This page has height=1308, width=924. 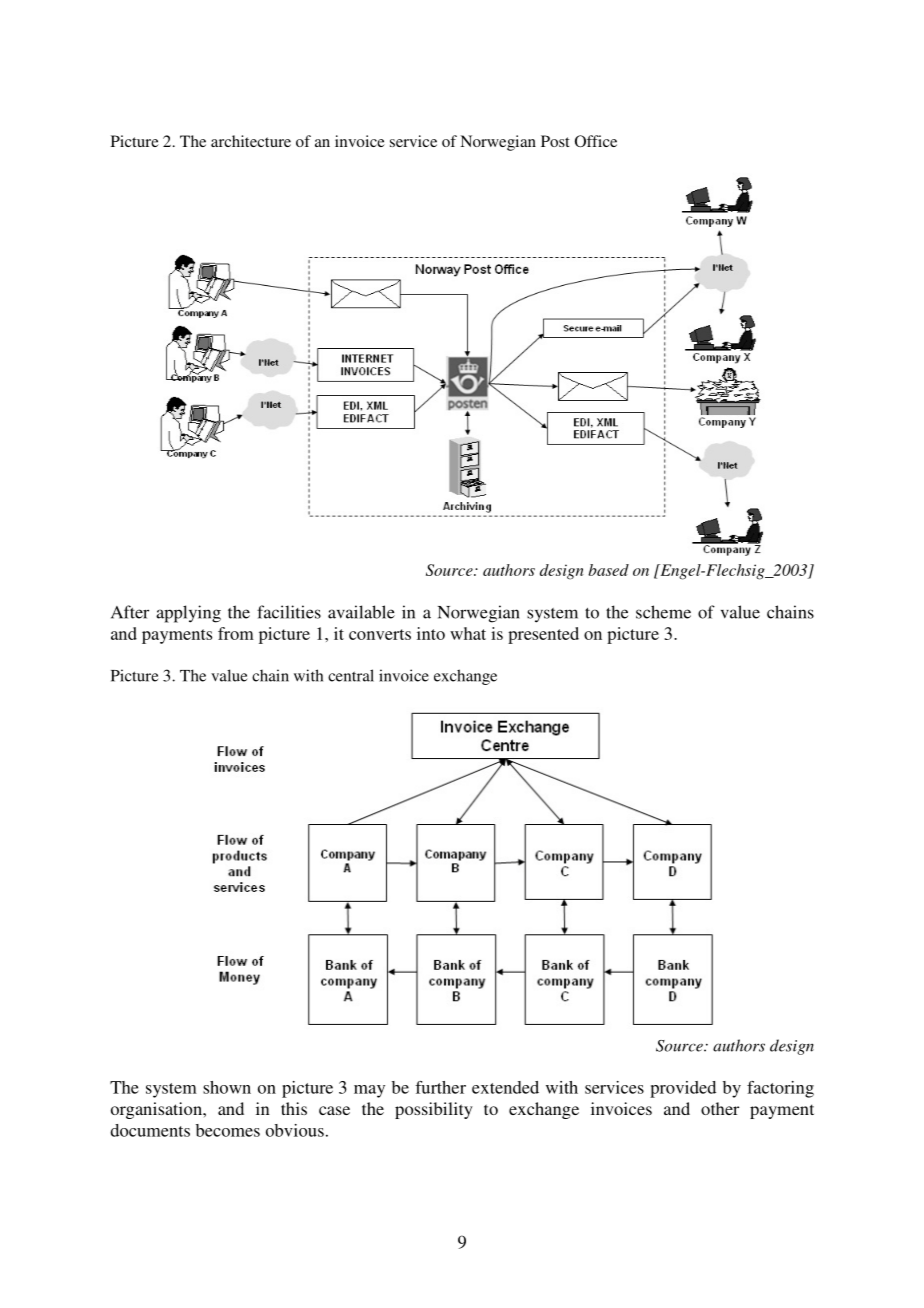 What do you see at coordinates (596, 141) in the page?
I see `Office` at bounding box center [596, 141].
